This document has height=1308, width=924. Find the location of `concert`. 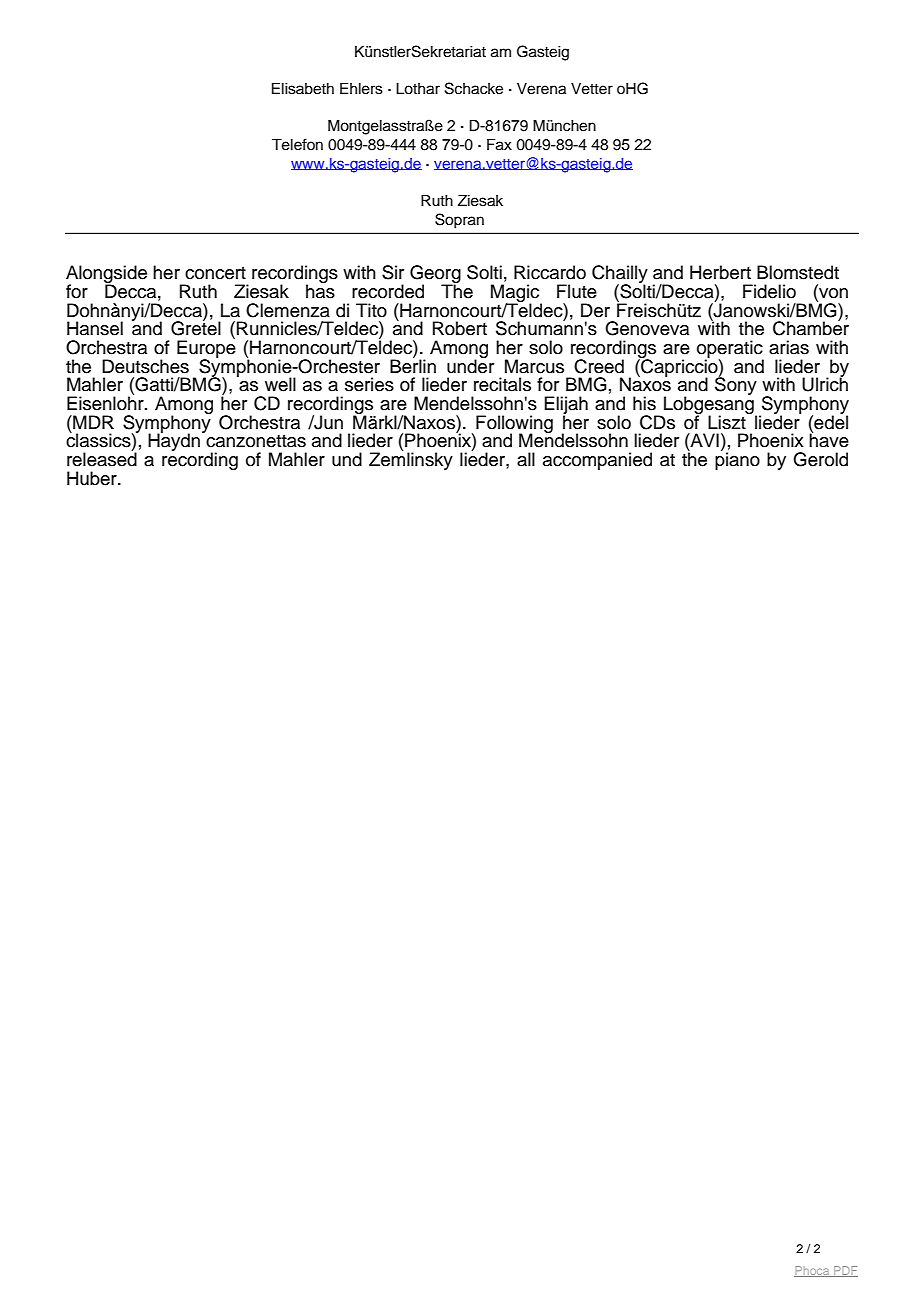

concert is located at coordinates (215, 273).
